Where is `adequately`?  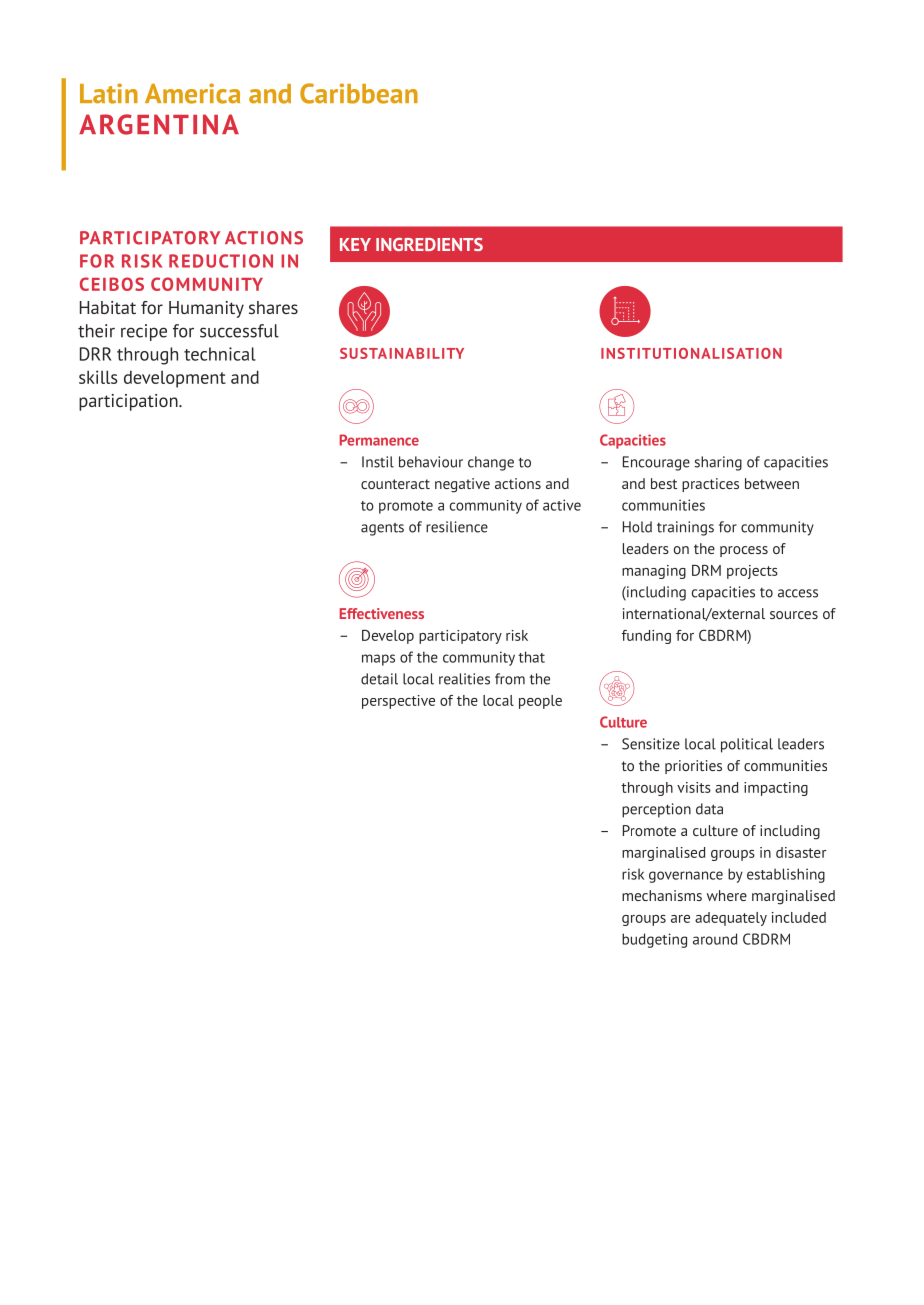
adequately is located at coordinates (731, 919).
